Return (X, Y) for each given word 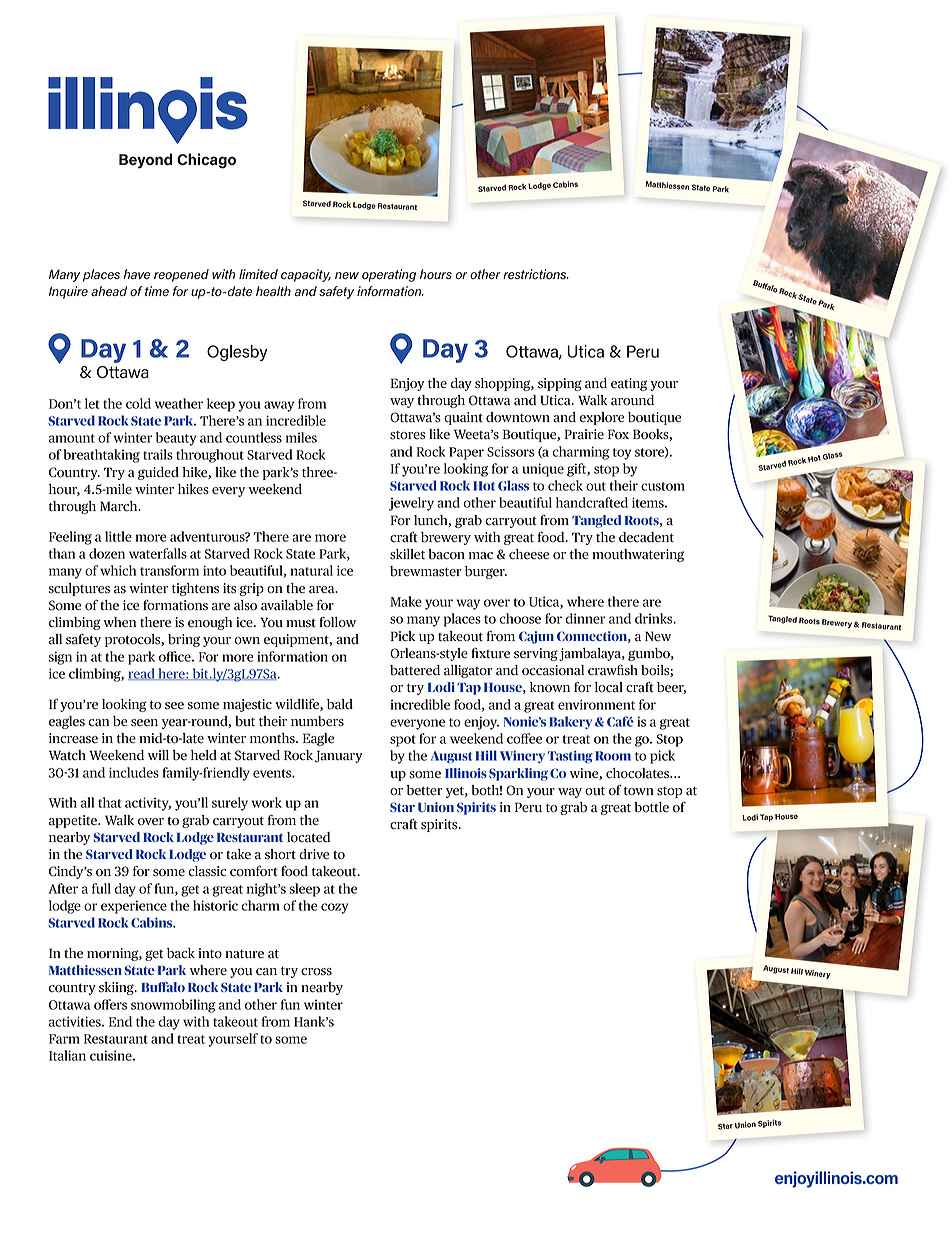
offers (110, 1004)
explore (602, 418)
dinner (585, 618)
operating (389, 275)
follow (337, 622)
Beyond (145, 161)
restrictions (535, 274)
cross (316, 972)
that (109, 802)
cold (138, 403)
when (119, 622)
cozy (334, 908)
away (279, 406)
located (308, 837)
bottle (651, 807)
